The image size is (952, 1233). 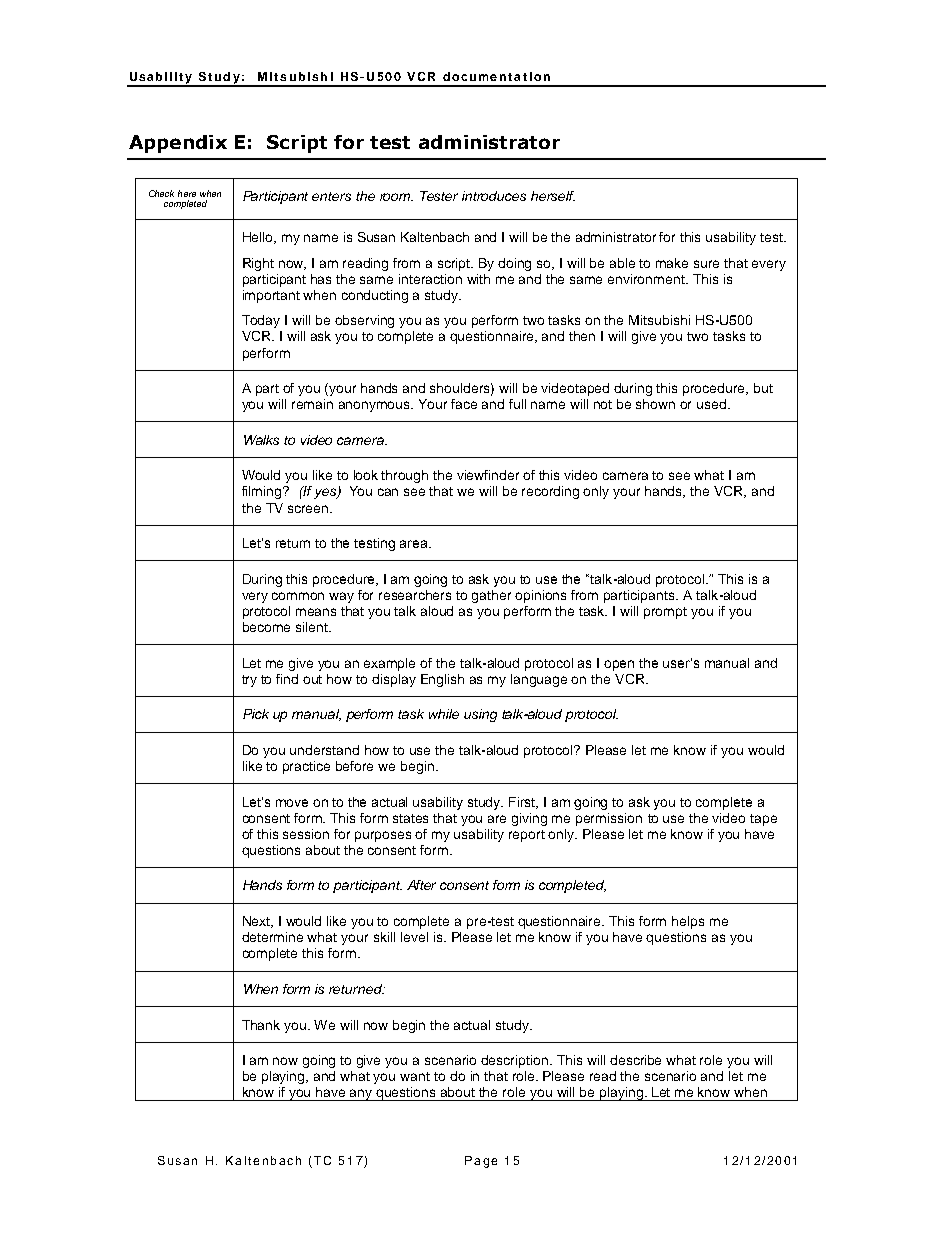 I want to click on prompt, so click(x=665, y=613).
